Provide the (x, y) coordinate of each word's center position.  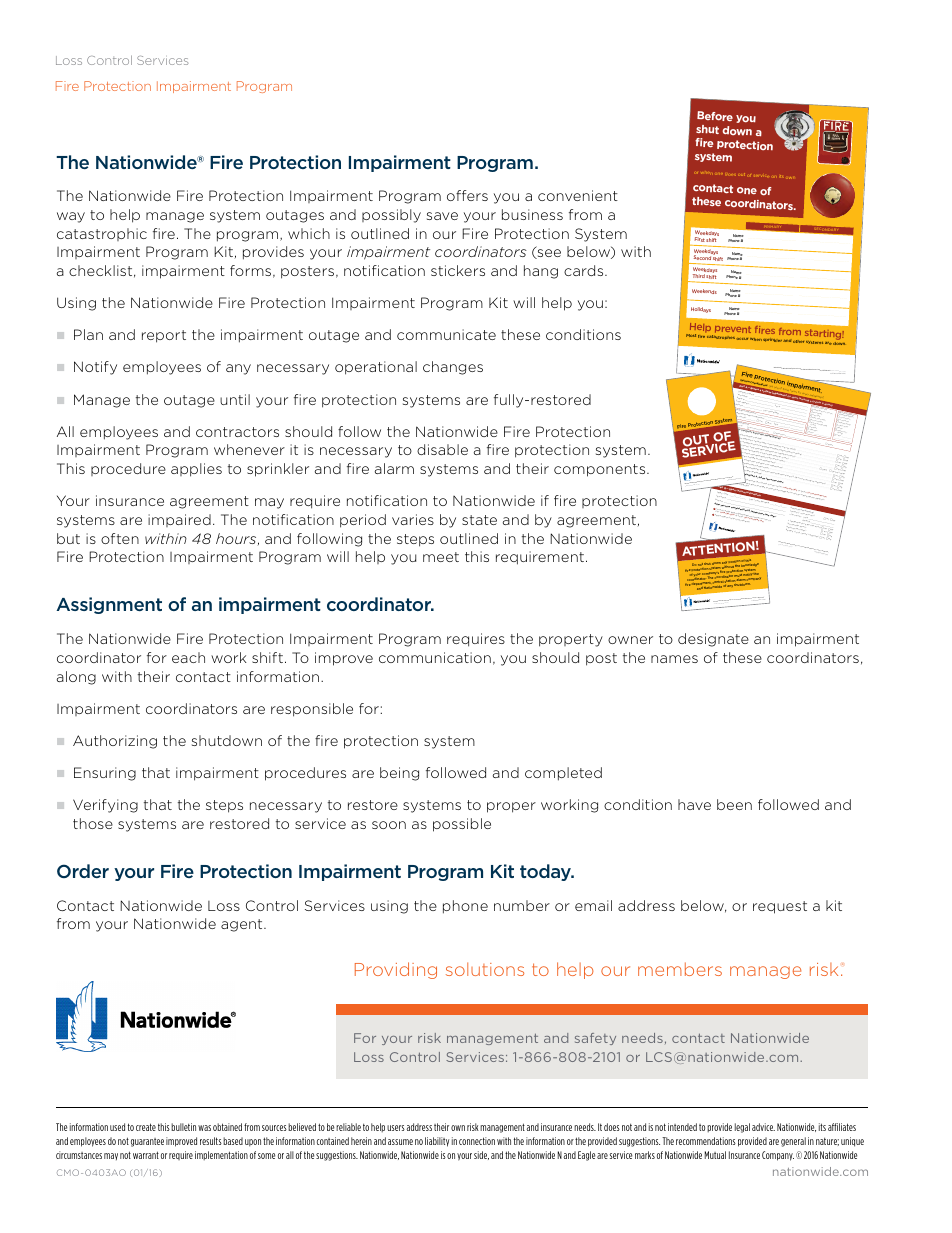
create (146, 1127)
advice (763, 1127)
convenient (578, 195)
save (442, 216)
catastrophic (102, 234)
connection (477, 1141)
